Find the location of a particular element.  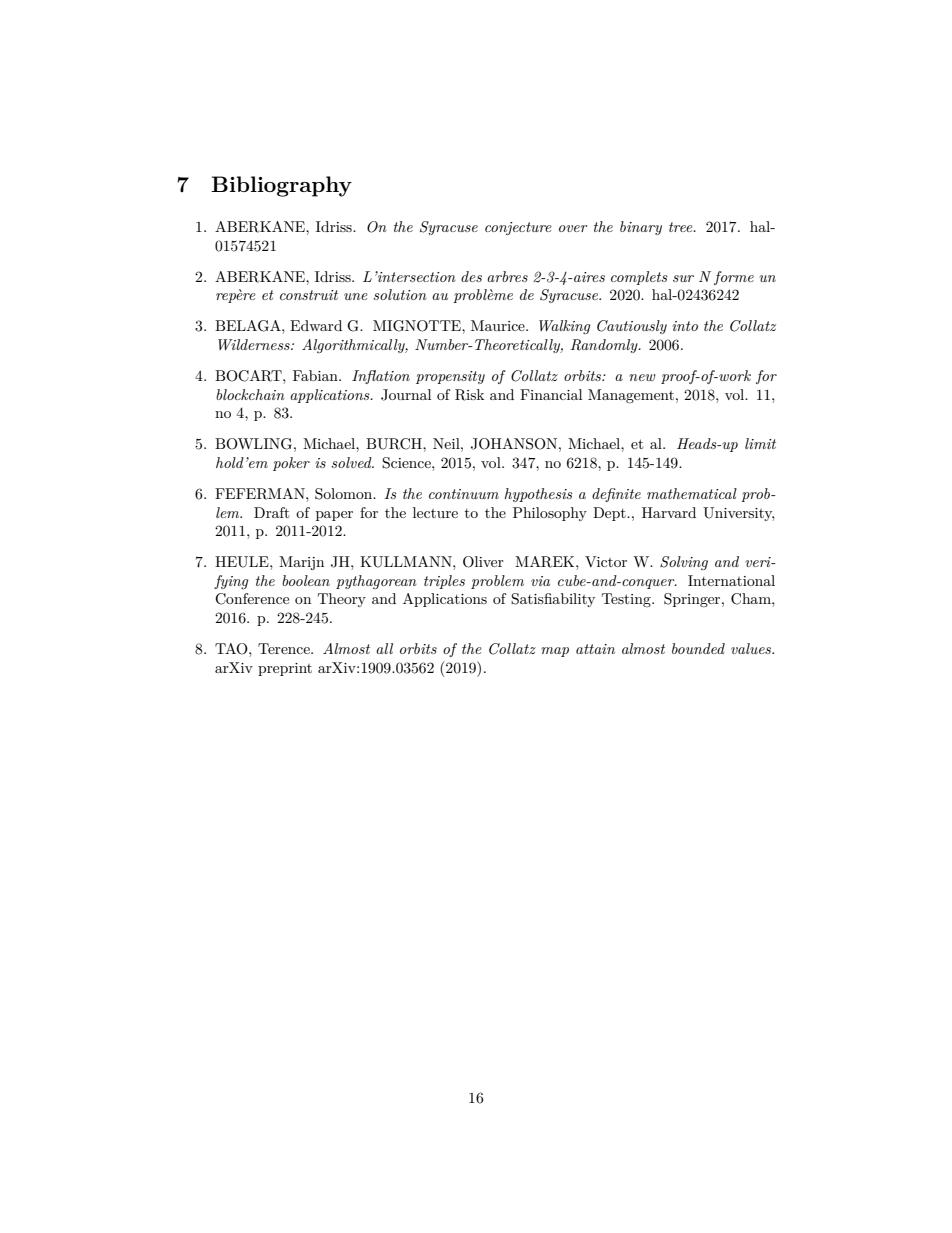

bounded is located at coordinates (698, 648).
